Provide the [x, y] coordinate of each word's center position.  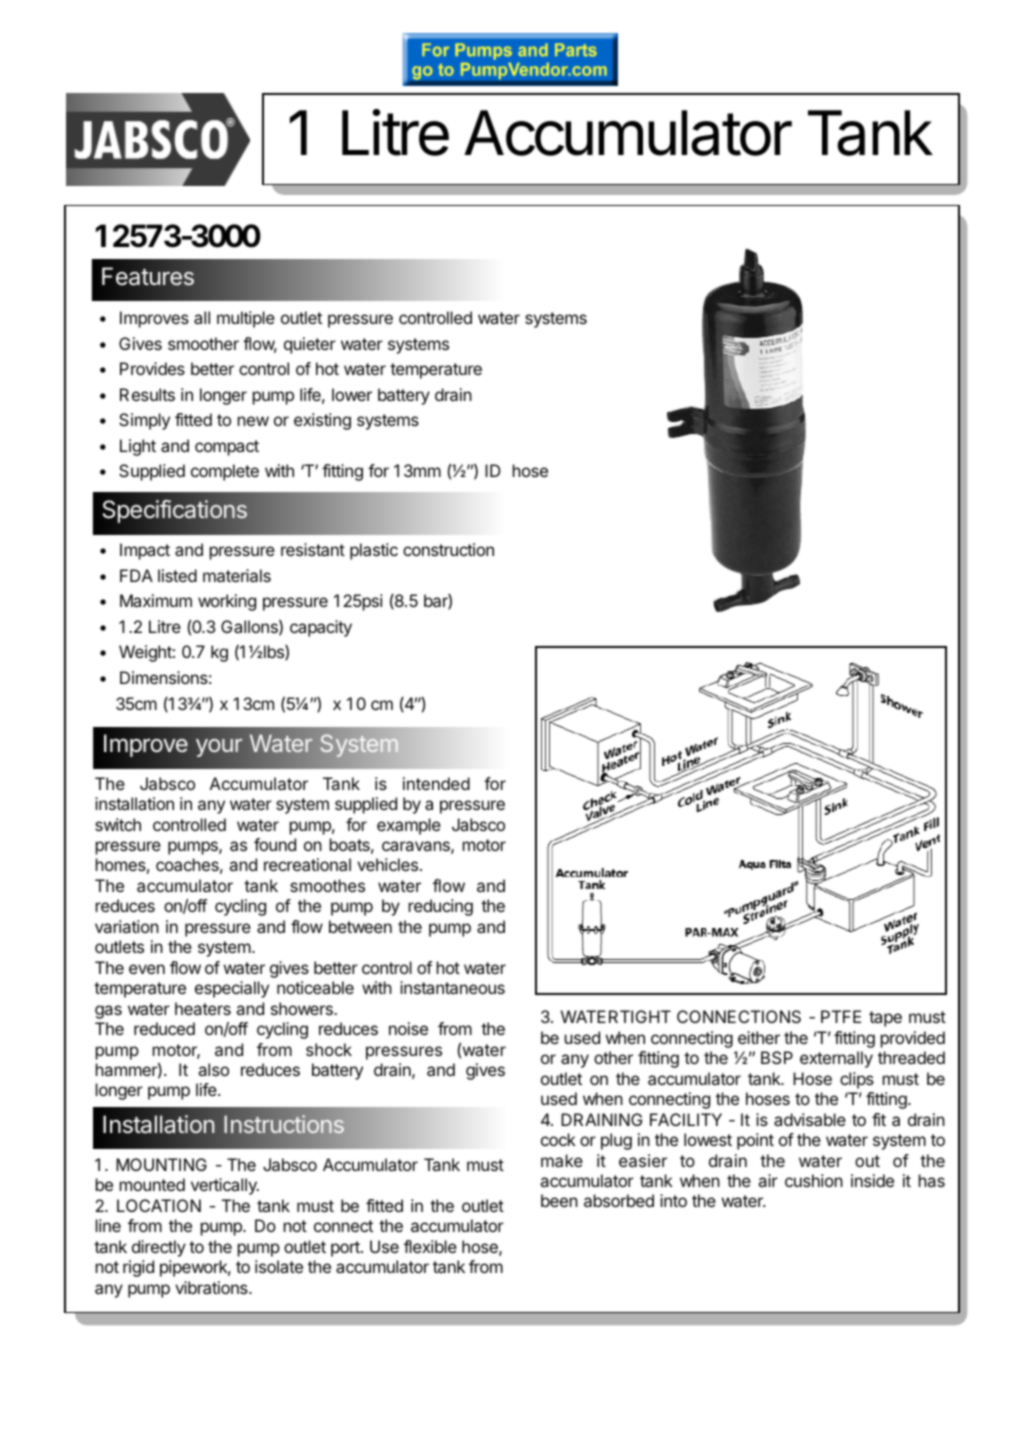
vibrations [212, 1287]
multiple [246, 319]
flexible [430, 1246]
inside [872, 1180]
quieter [310, 345]
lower [352, 394]
